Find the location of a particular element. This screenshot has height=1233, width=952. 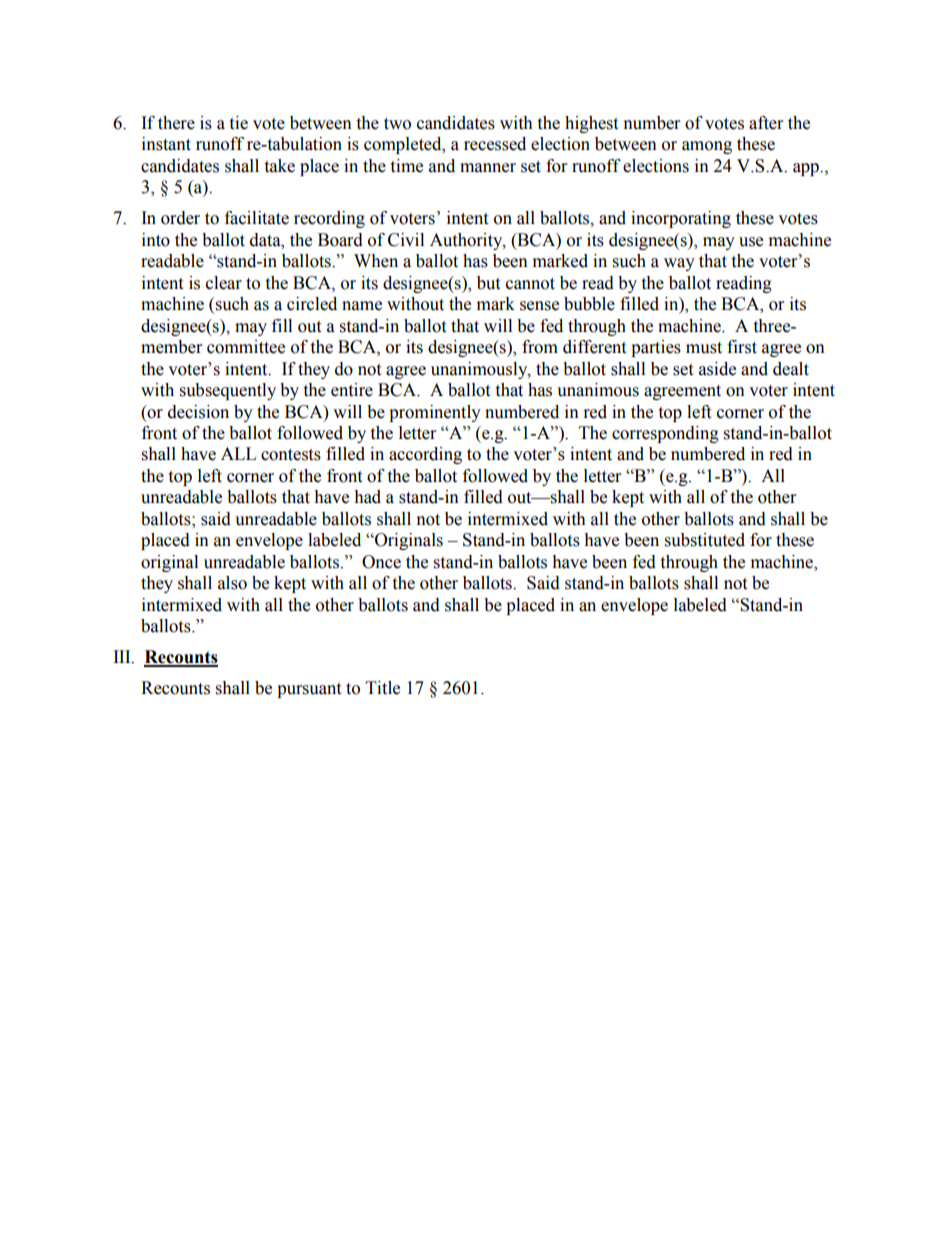

among is located at coordinates (707, 147).
